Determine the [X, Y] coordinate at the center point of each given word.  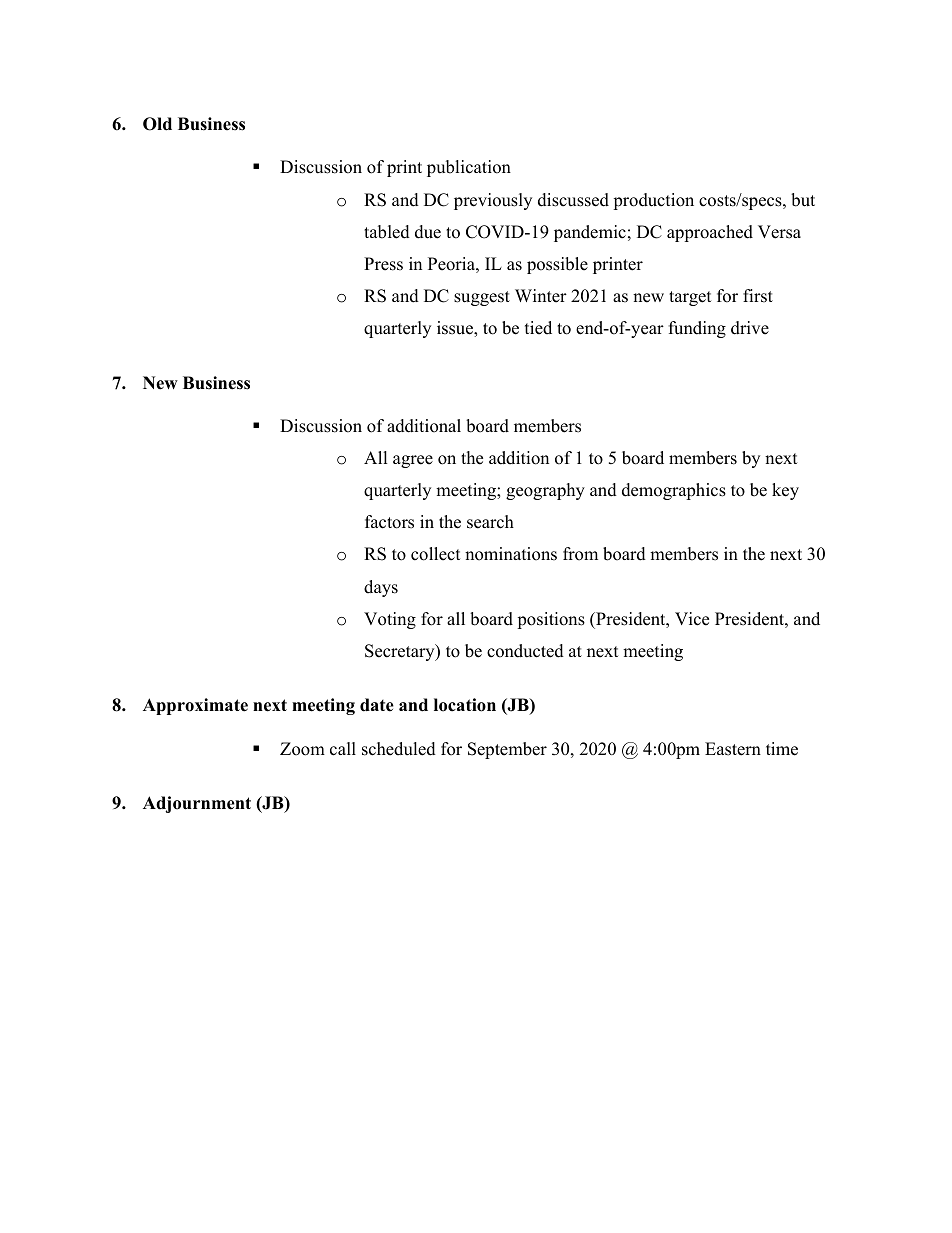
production [653, 201]
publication [469, 168]
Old [157, 124]
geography [545, 491]
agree [413, 461]
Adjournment [197, 804]
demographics [674, 491]
